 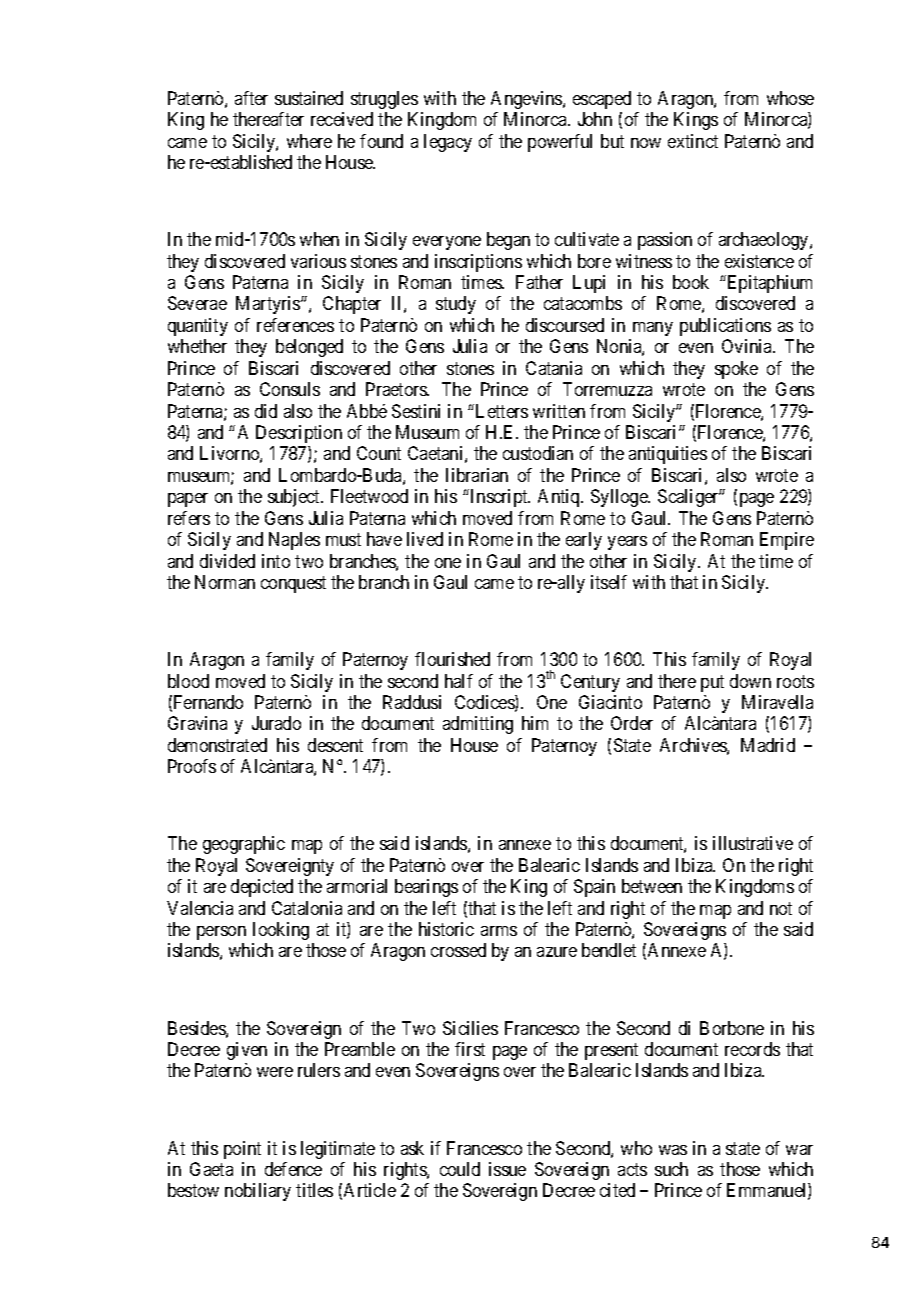 What do you see at coordinates (507, 1169) in the screenshot?
I see `issue` at bounding box center [507, 1169].
